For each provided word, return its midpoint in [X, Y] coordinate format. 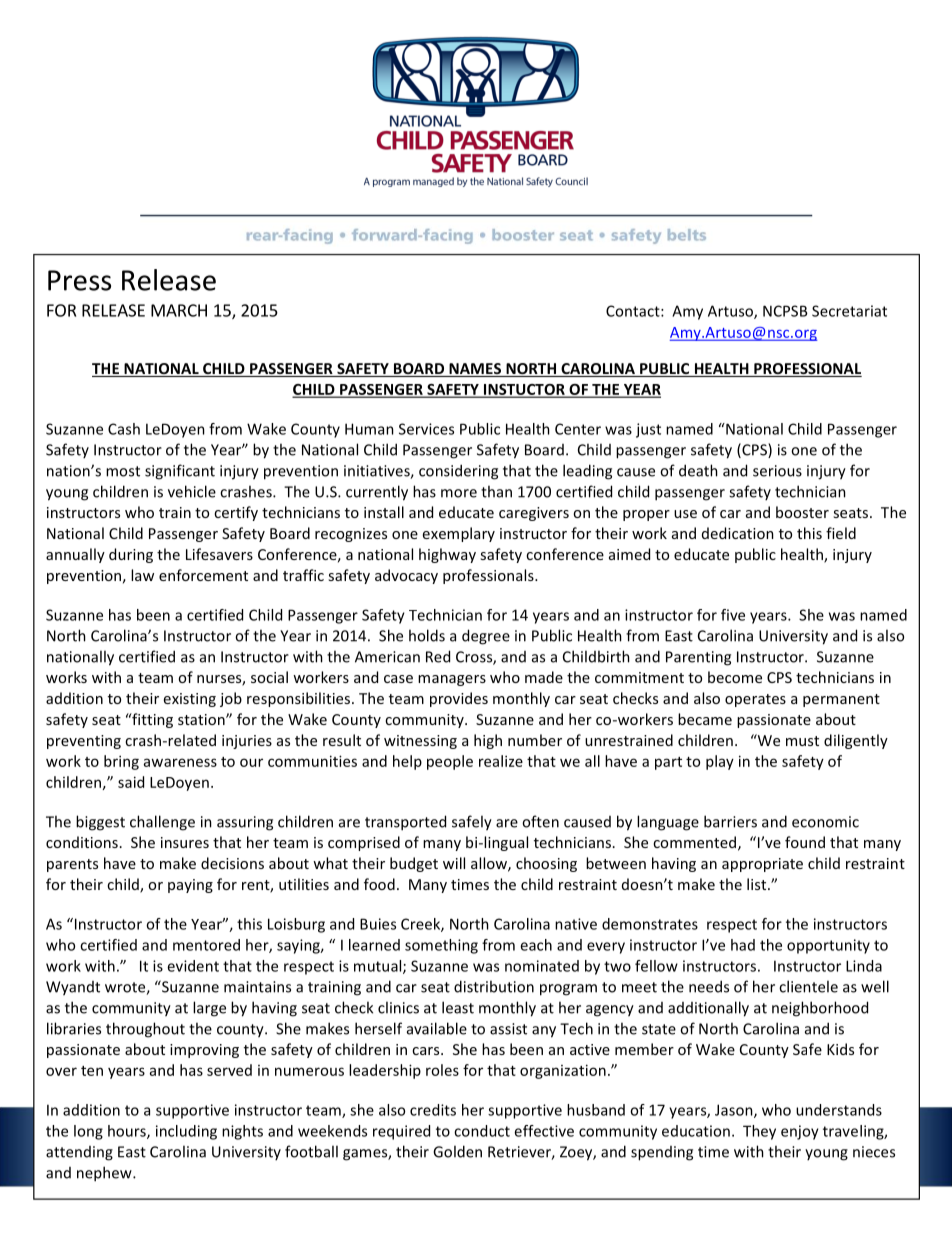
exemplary [459, 534]
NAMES [475, 370]
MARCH [179, 310]
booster [802, 512]
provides [459, 699]
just [648, 430]
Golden [457, 1151]
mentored [206, 945]
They [759, 1132]
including [186, 1132]
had [743, 945]
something [441, 946]
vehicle [192, 491]
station [202, 719]
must [802, 741]
